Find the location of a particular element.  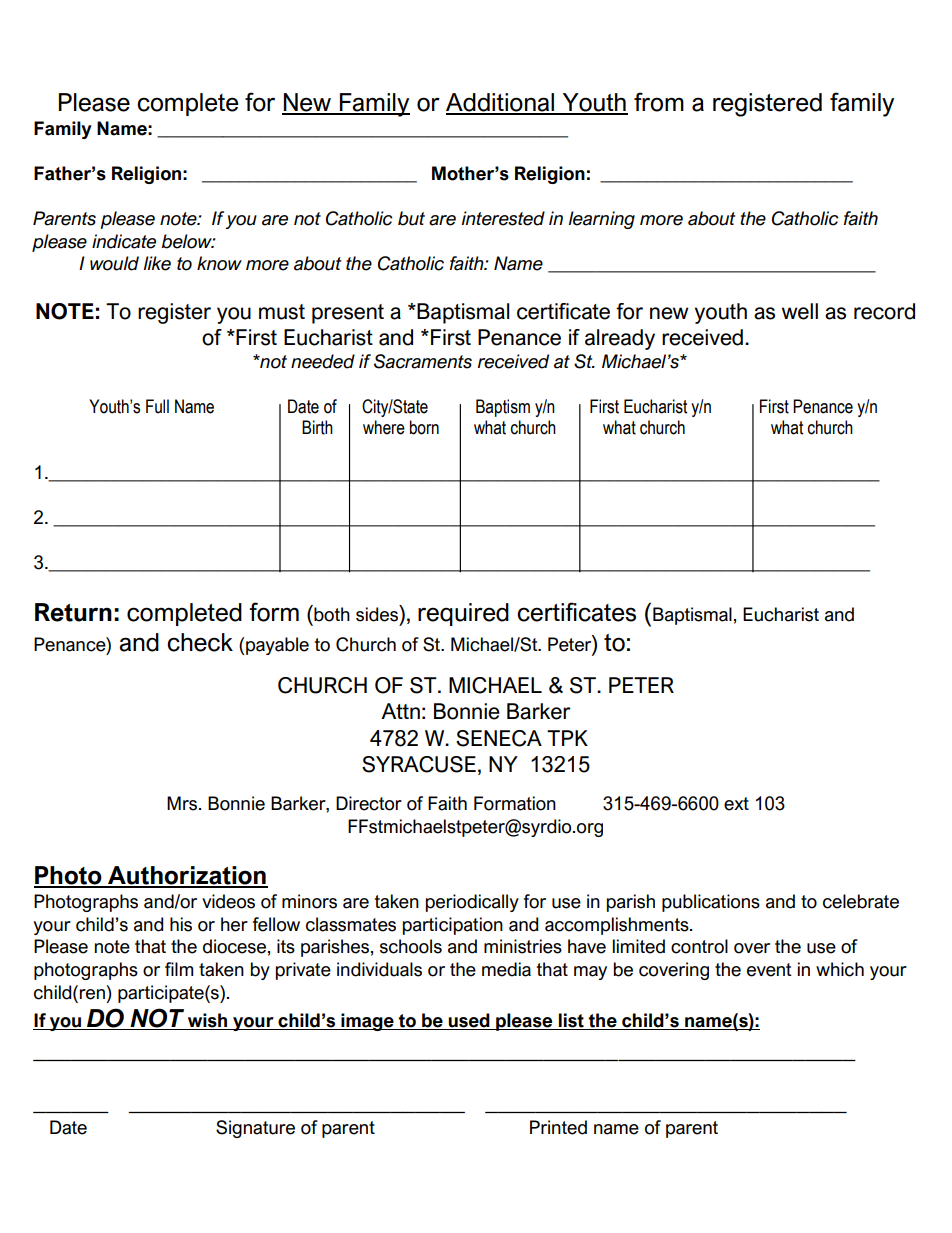

Printed is located at coordinates (558, 1127).
